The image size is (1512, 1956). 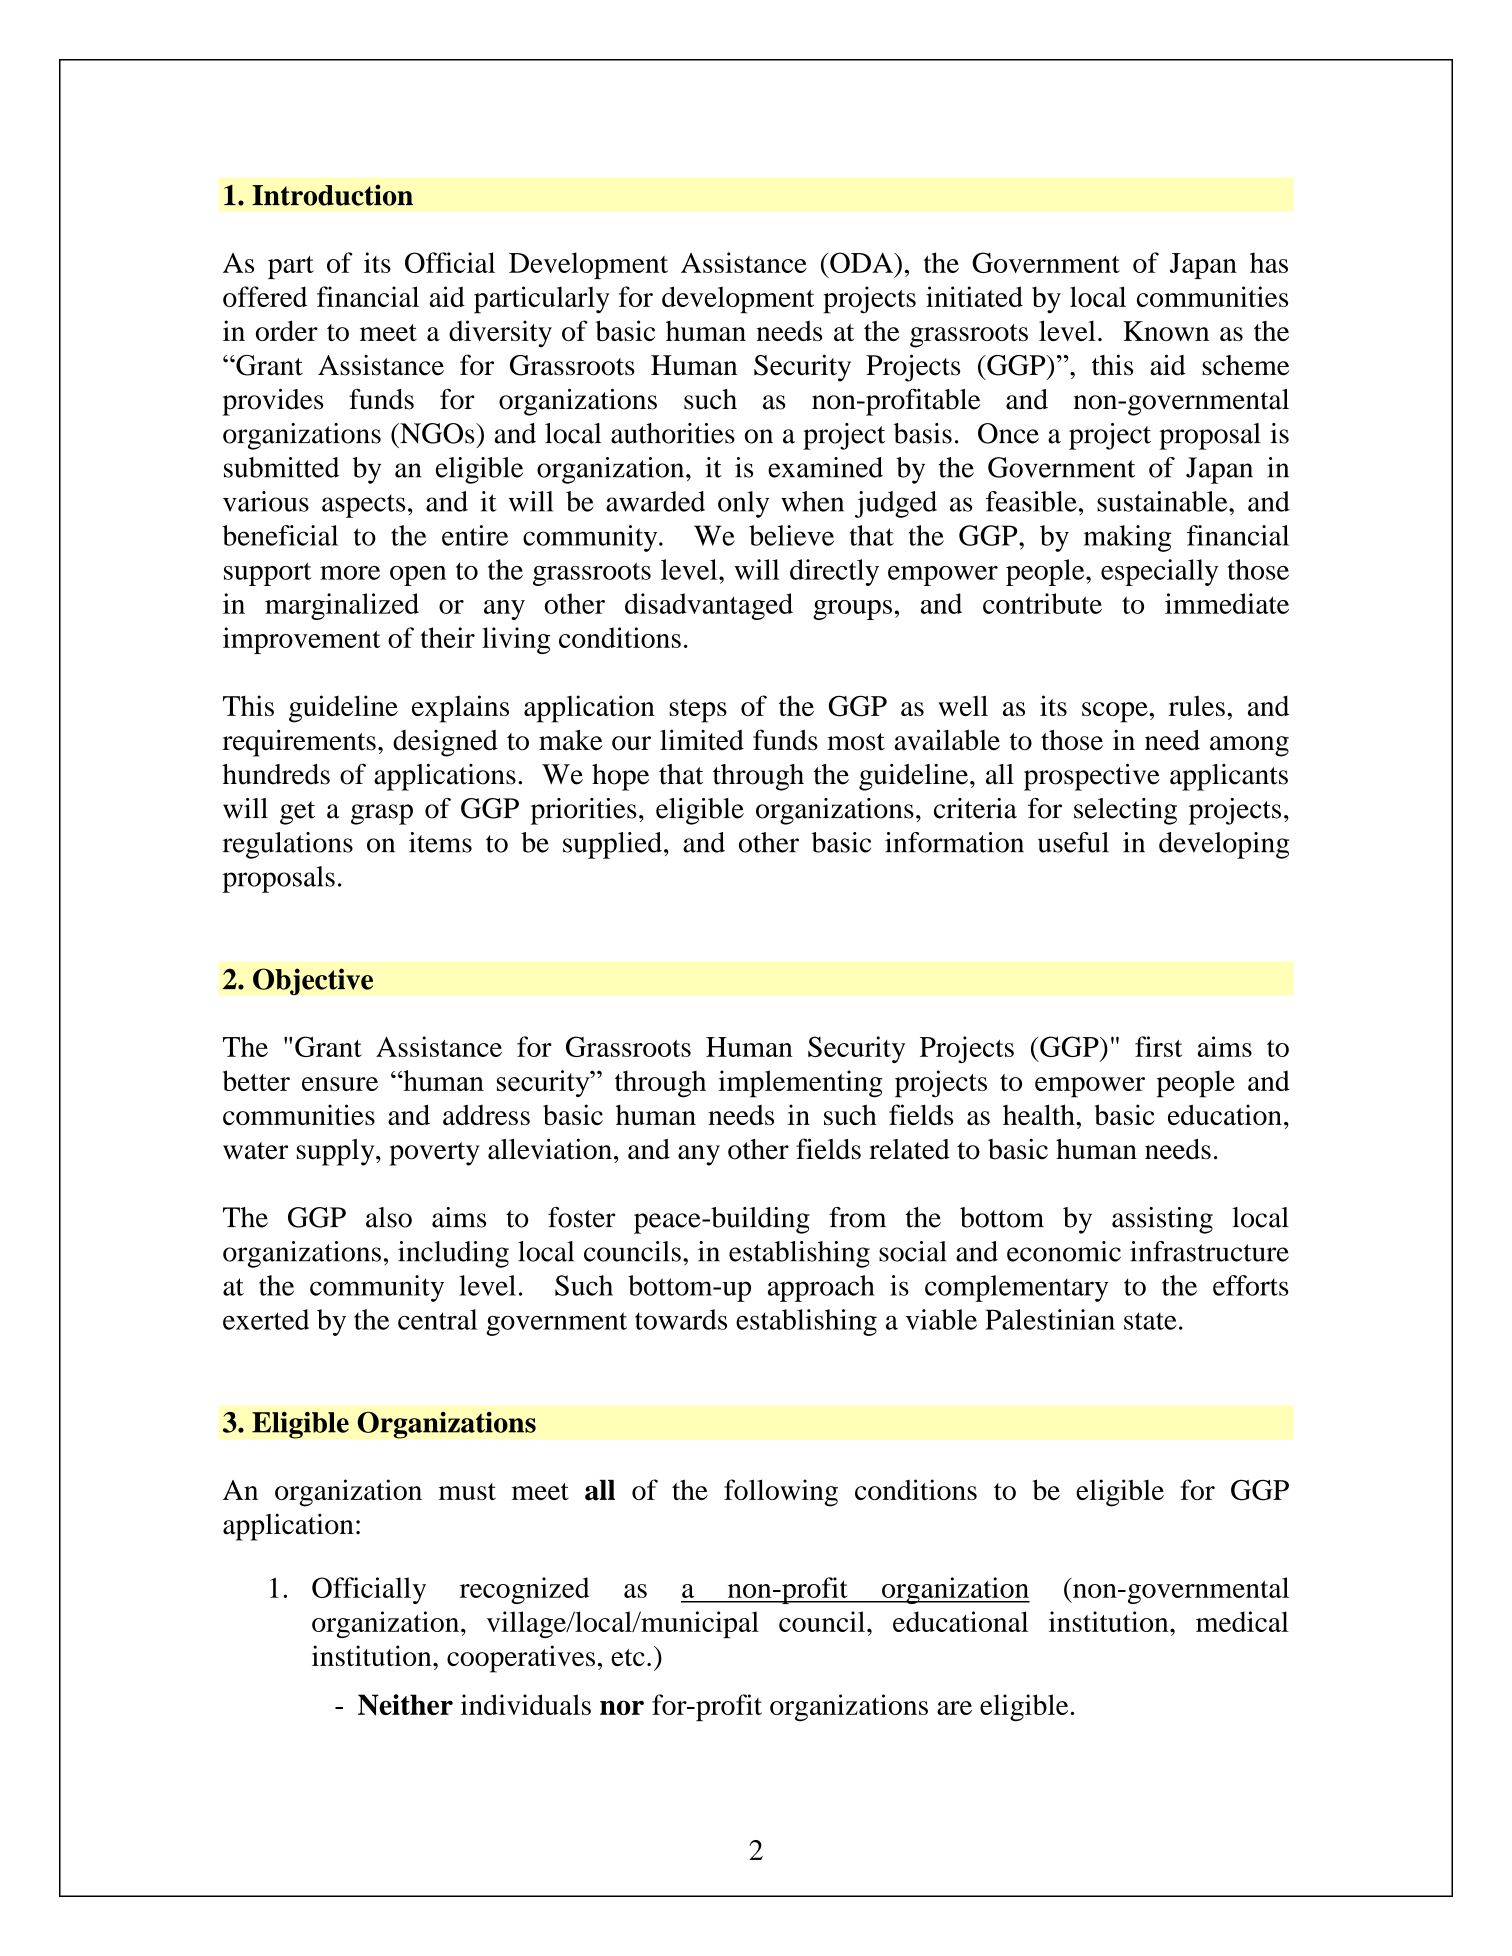 I want to click on medical, so click(x=1242, y=1621).
